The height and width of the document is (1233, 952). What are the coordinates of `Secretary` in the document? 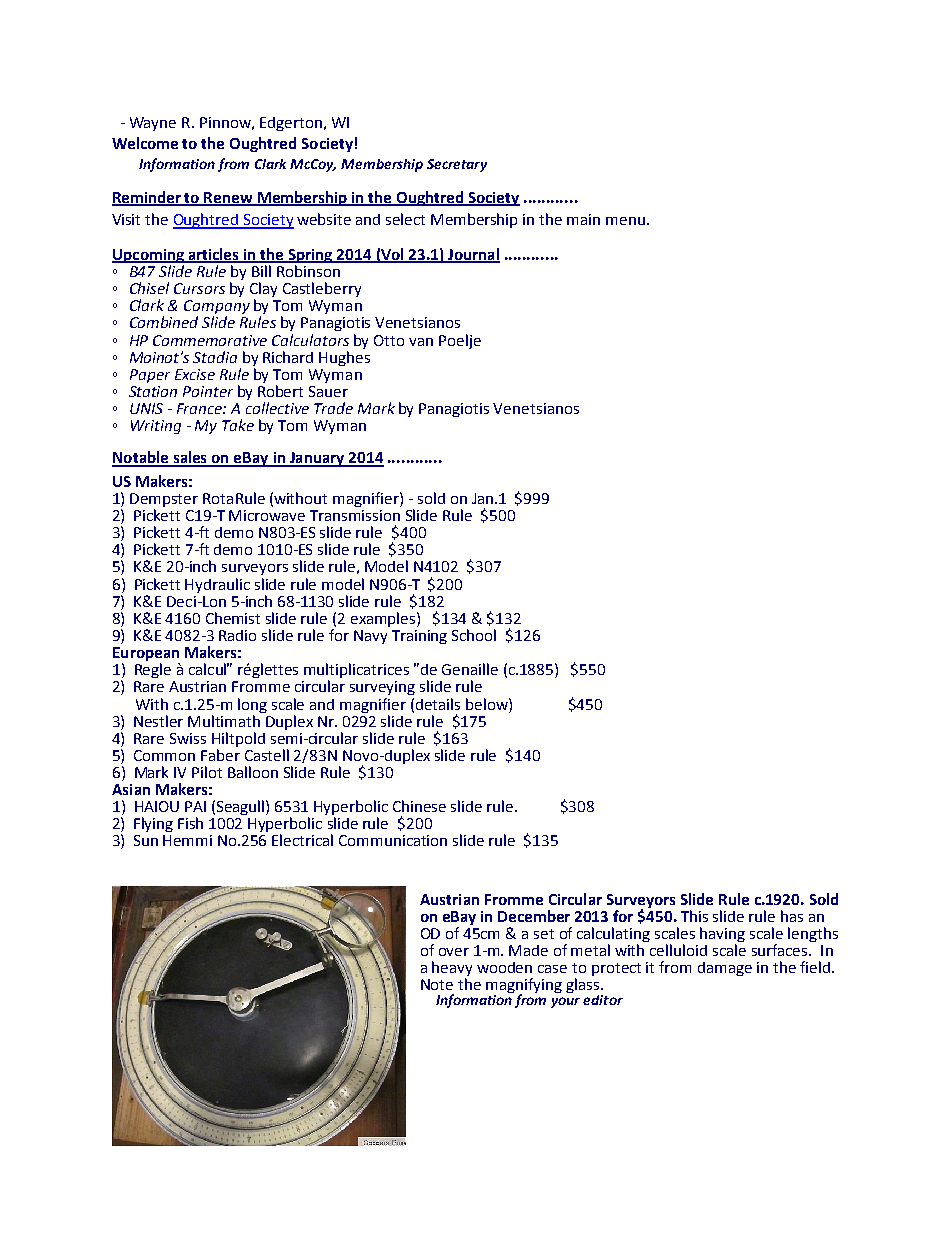 It's located at (457, 165).
